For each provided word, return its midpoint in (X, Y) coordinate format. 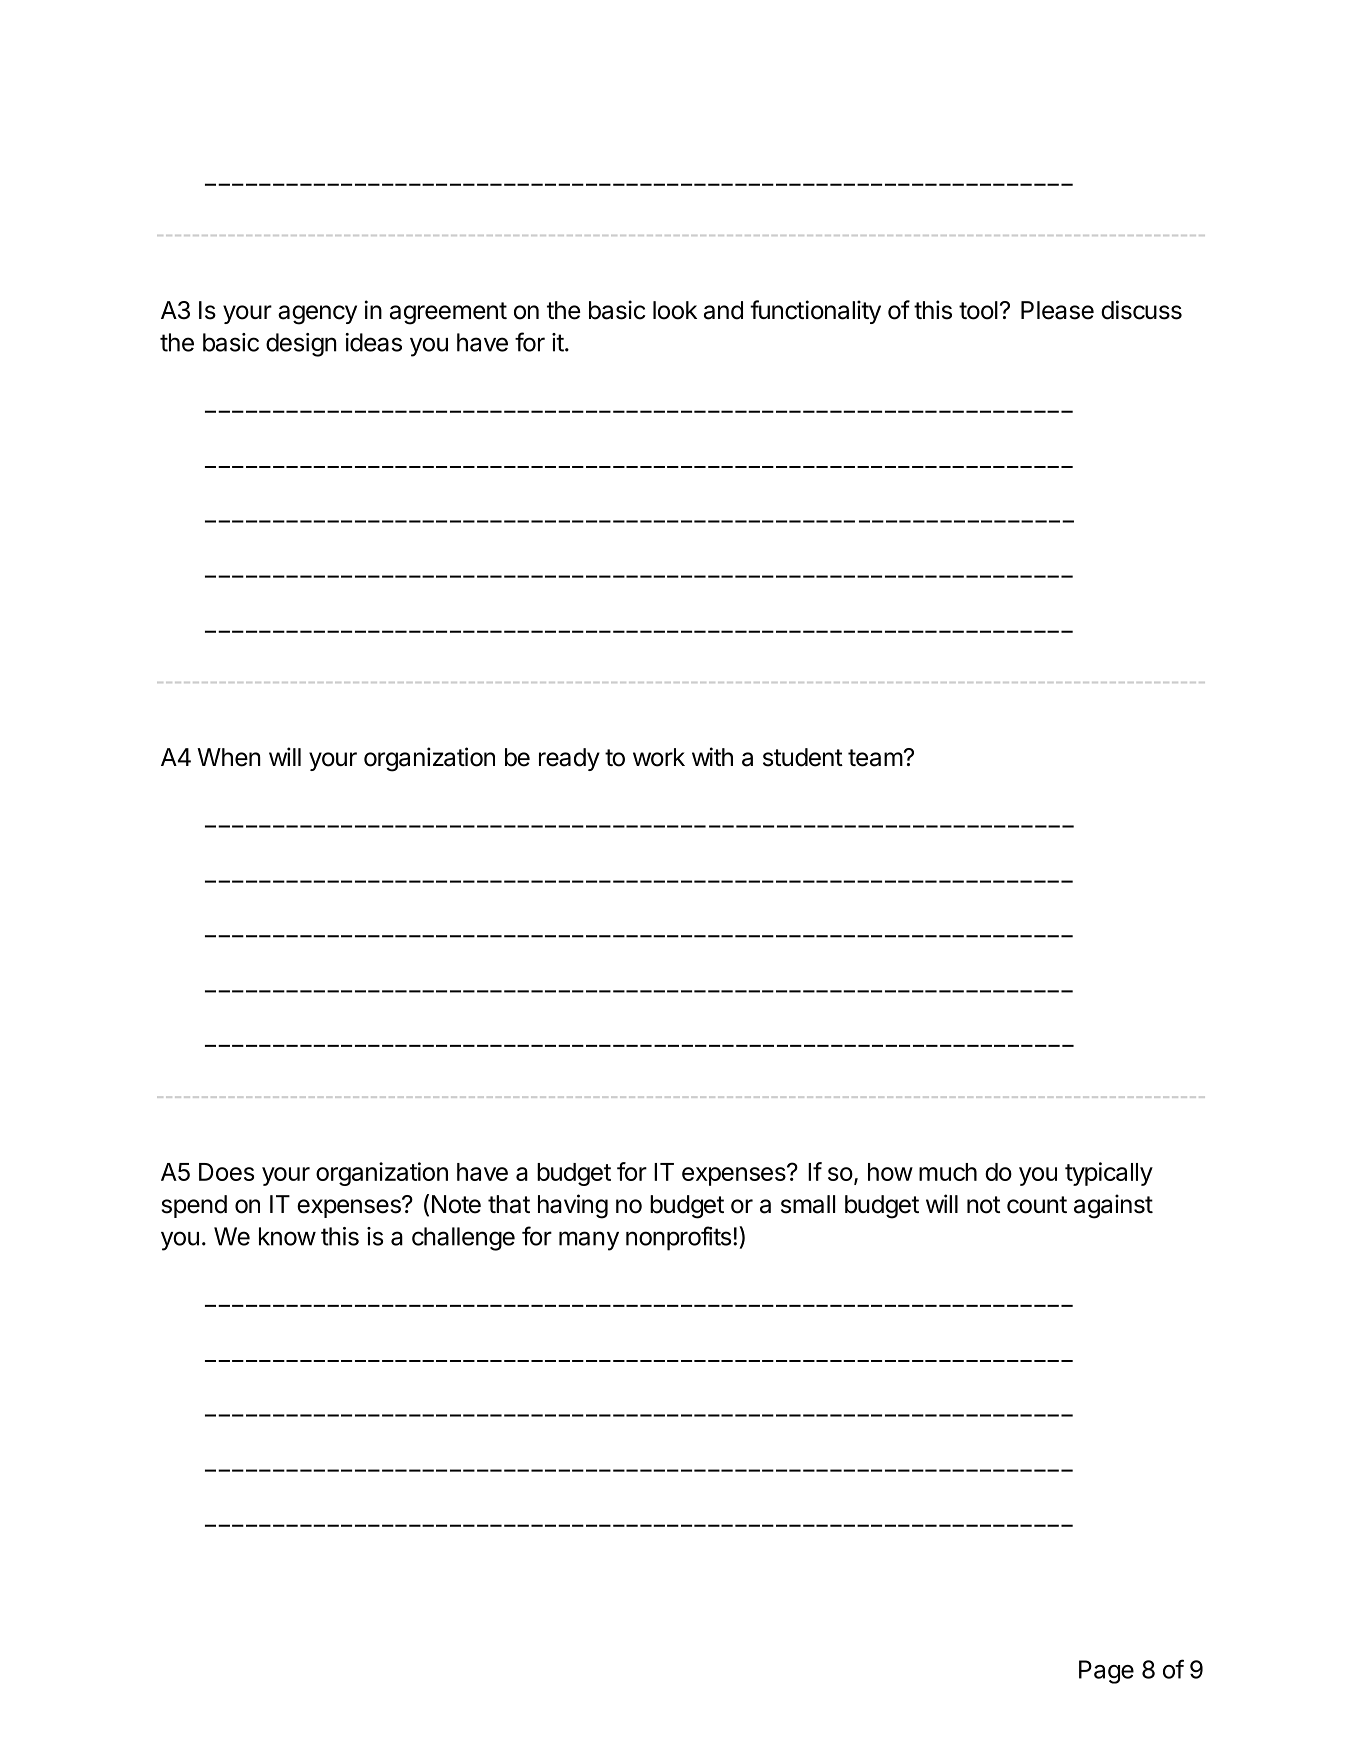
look (675, 310)
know (287, 1236)
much (948, 1172)
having (573, 1206)
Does (226, 1172)
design (301, 345)
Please (1057, 310)
